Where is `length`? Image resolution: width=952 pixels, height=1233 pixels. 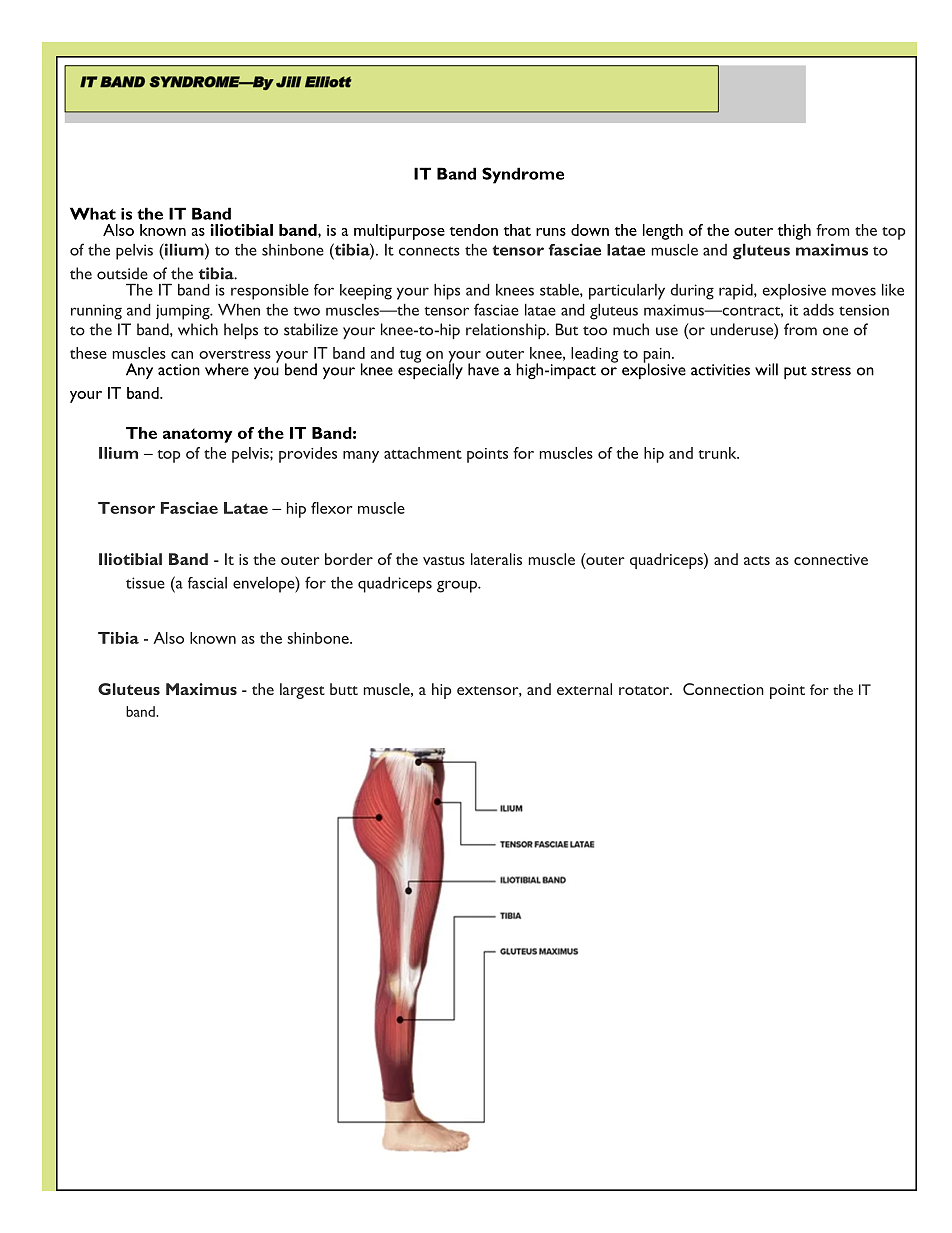
length is located at coordinates (663, 232).
